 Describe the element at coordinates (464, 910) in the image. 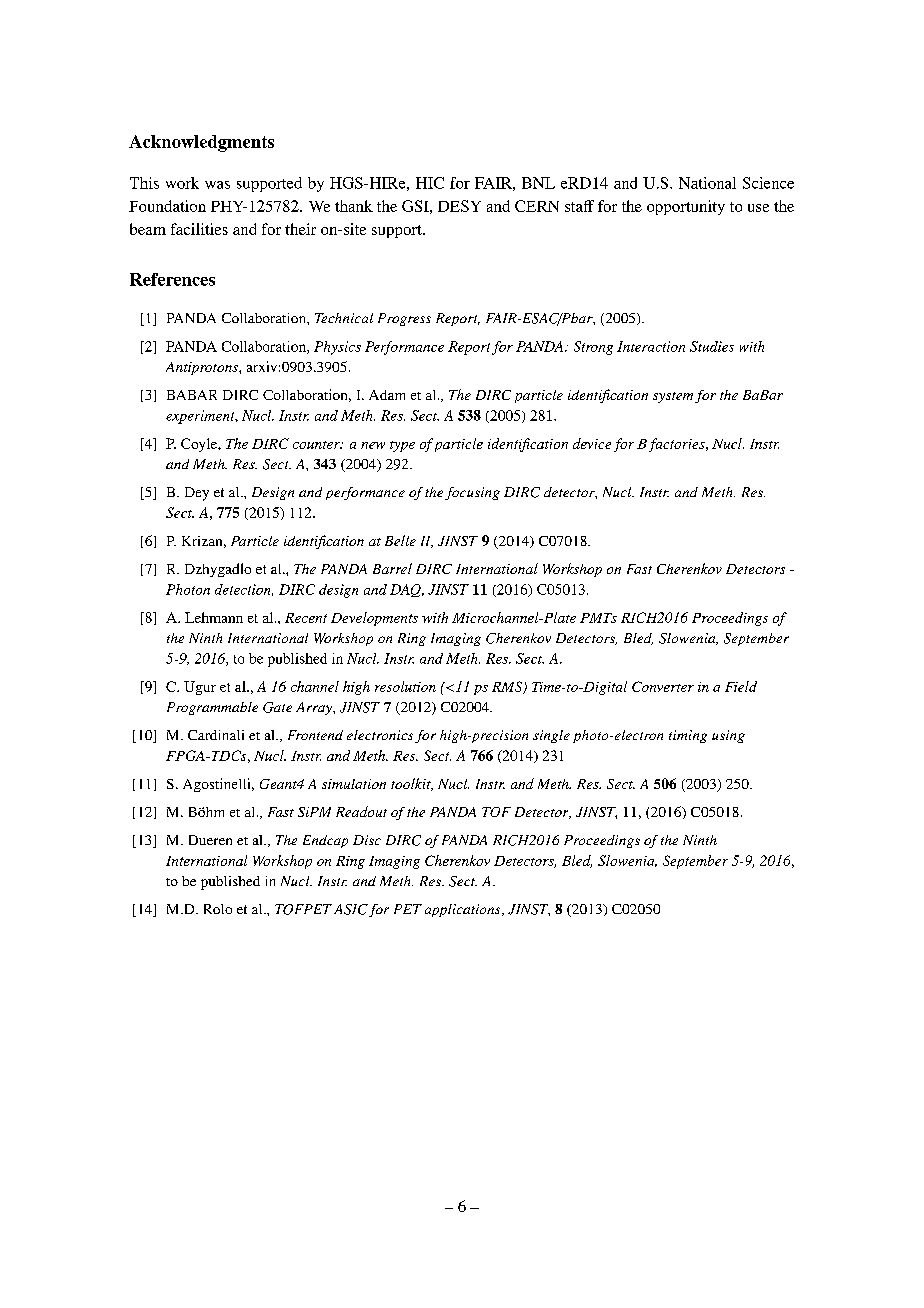

I see `applications` at that location.
